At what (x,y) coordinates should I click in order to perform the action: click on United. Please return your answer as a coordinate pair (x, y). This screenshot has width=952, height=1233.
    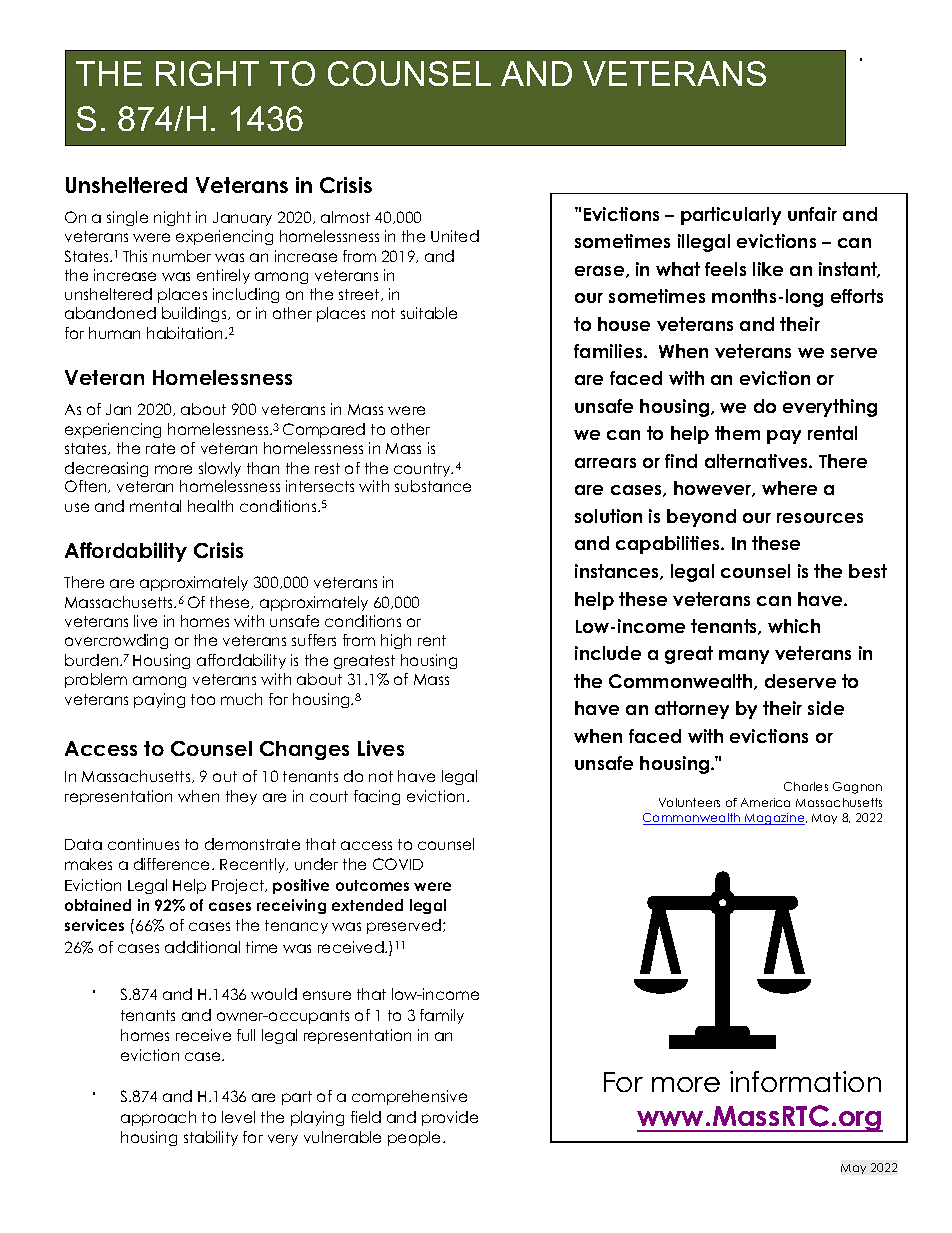
    Looking at the image, I should click on (455, 236).
